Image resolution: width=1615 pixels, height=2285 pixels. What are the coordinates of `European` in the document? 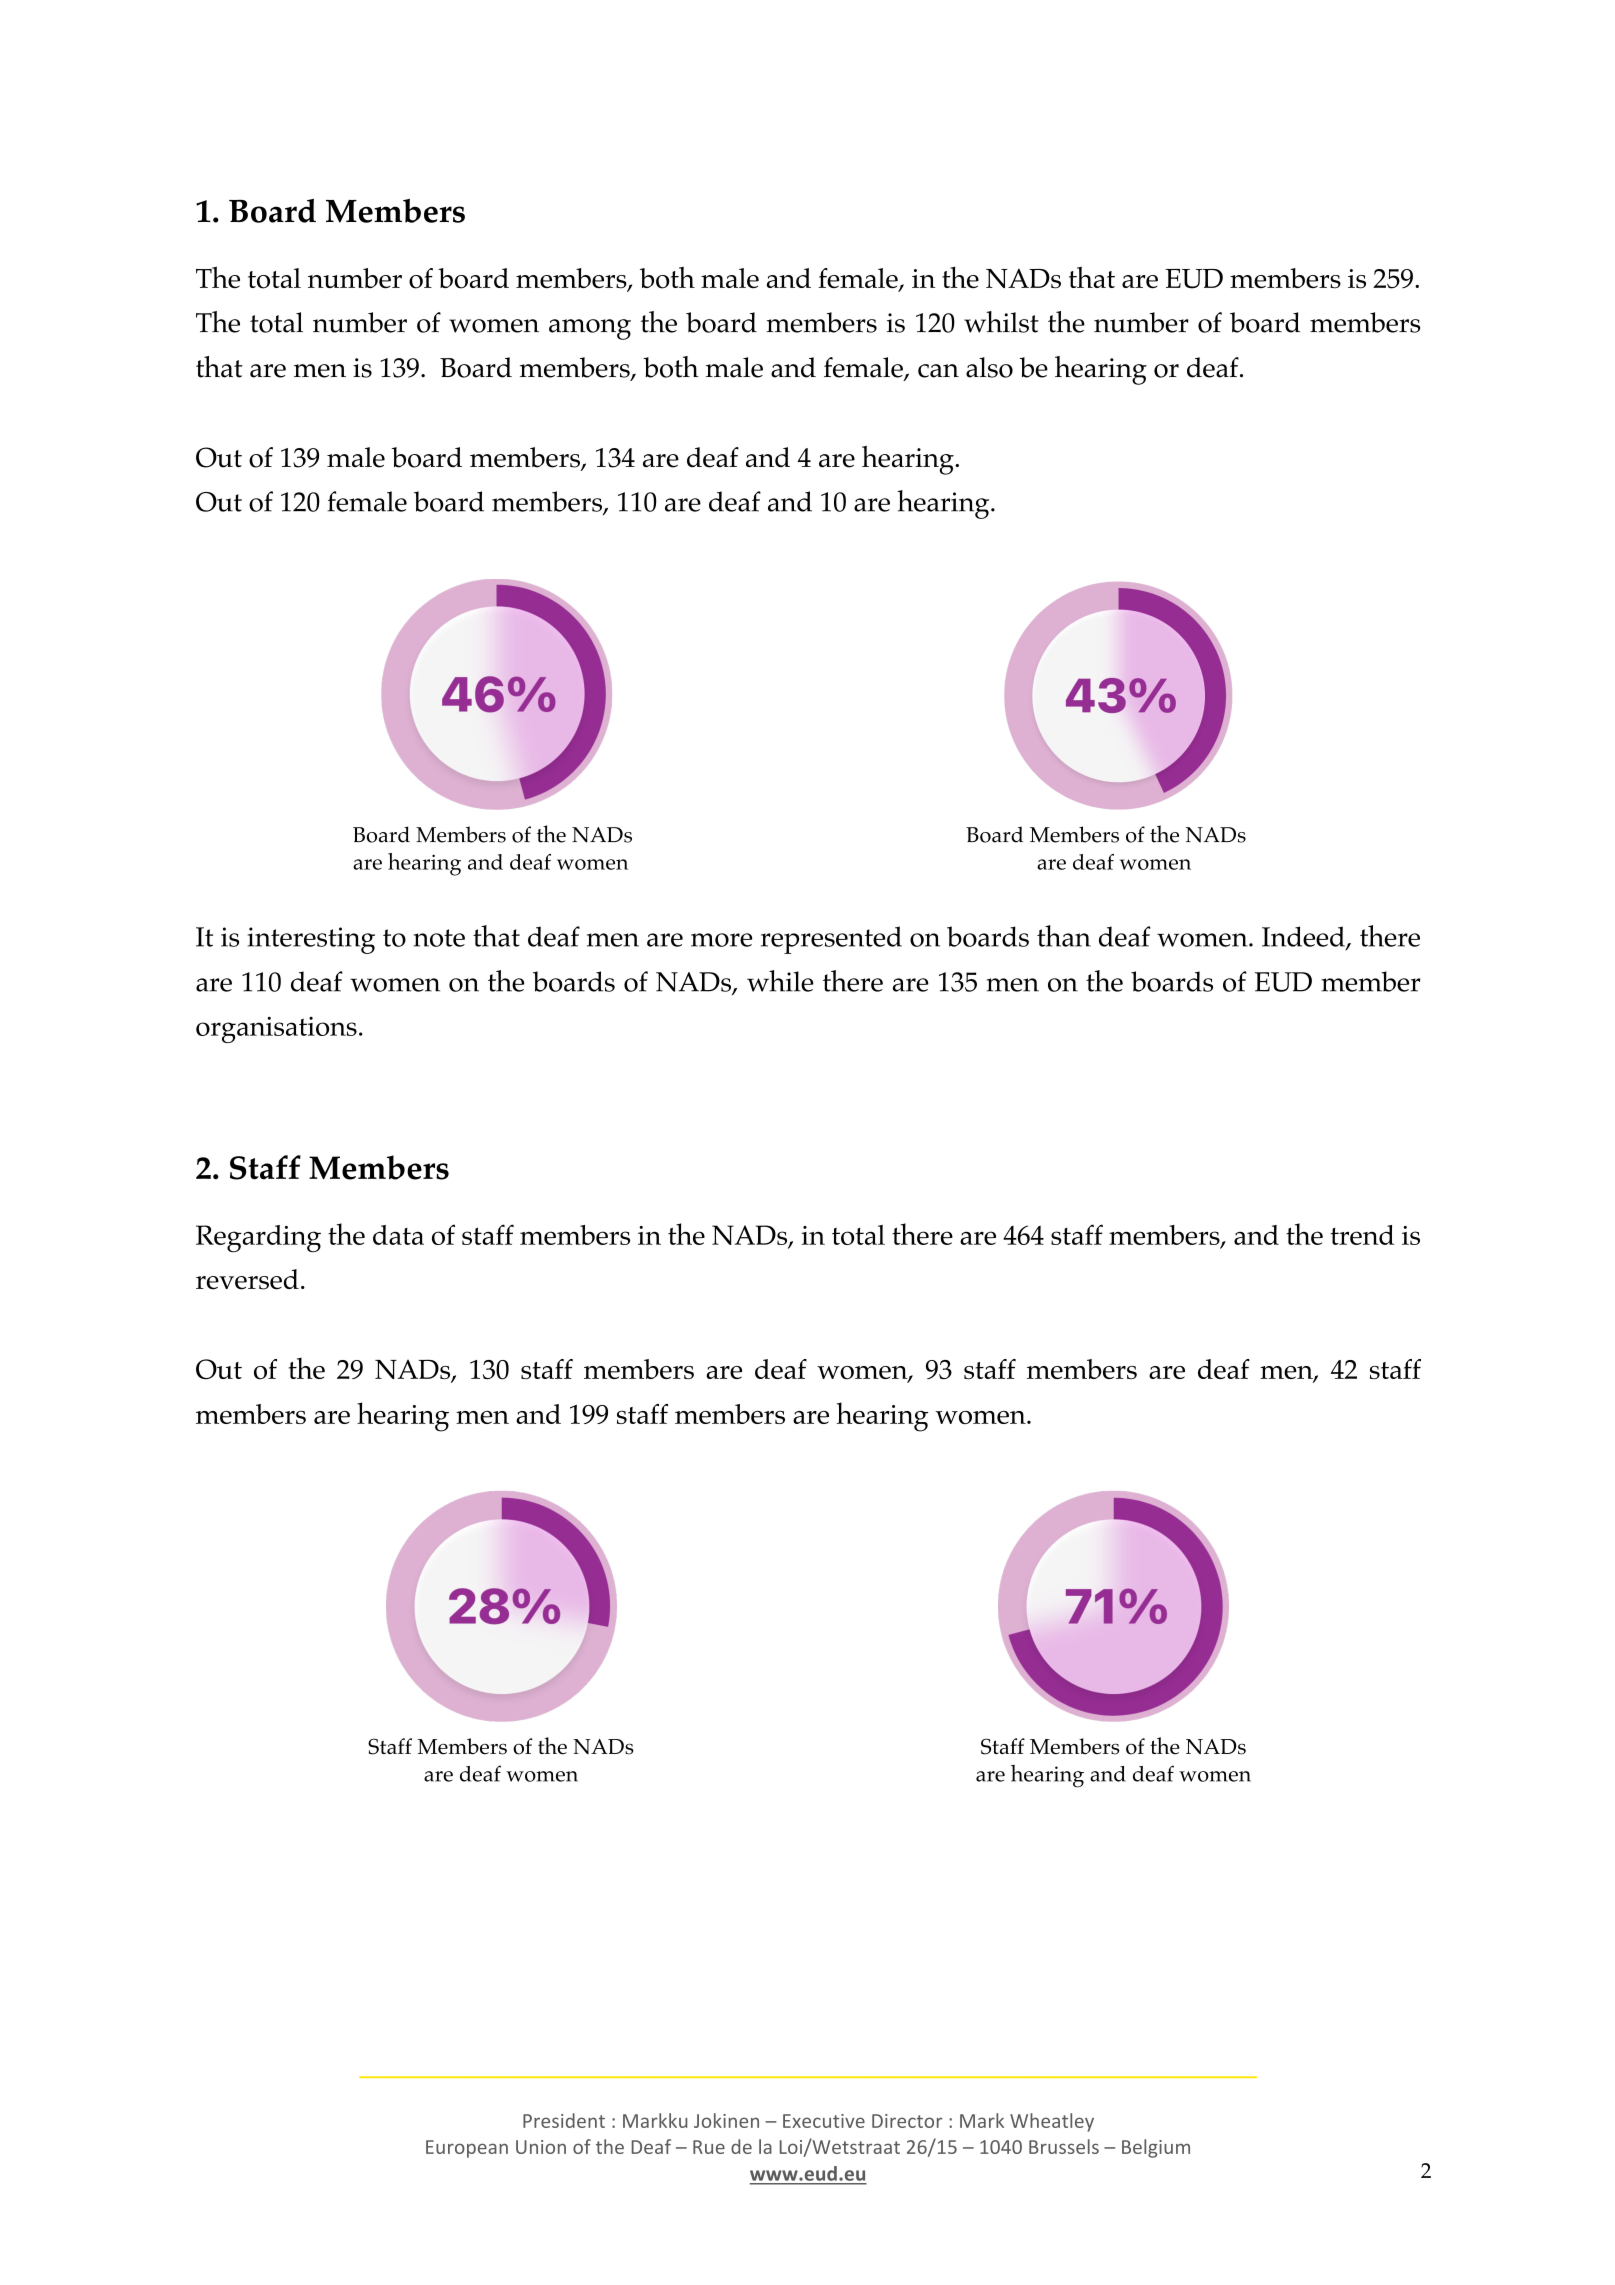 It's located at (467, 2149).
